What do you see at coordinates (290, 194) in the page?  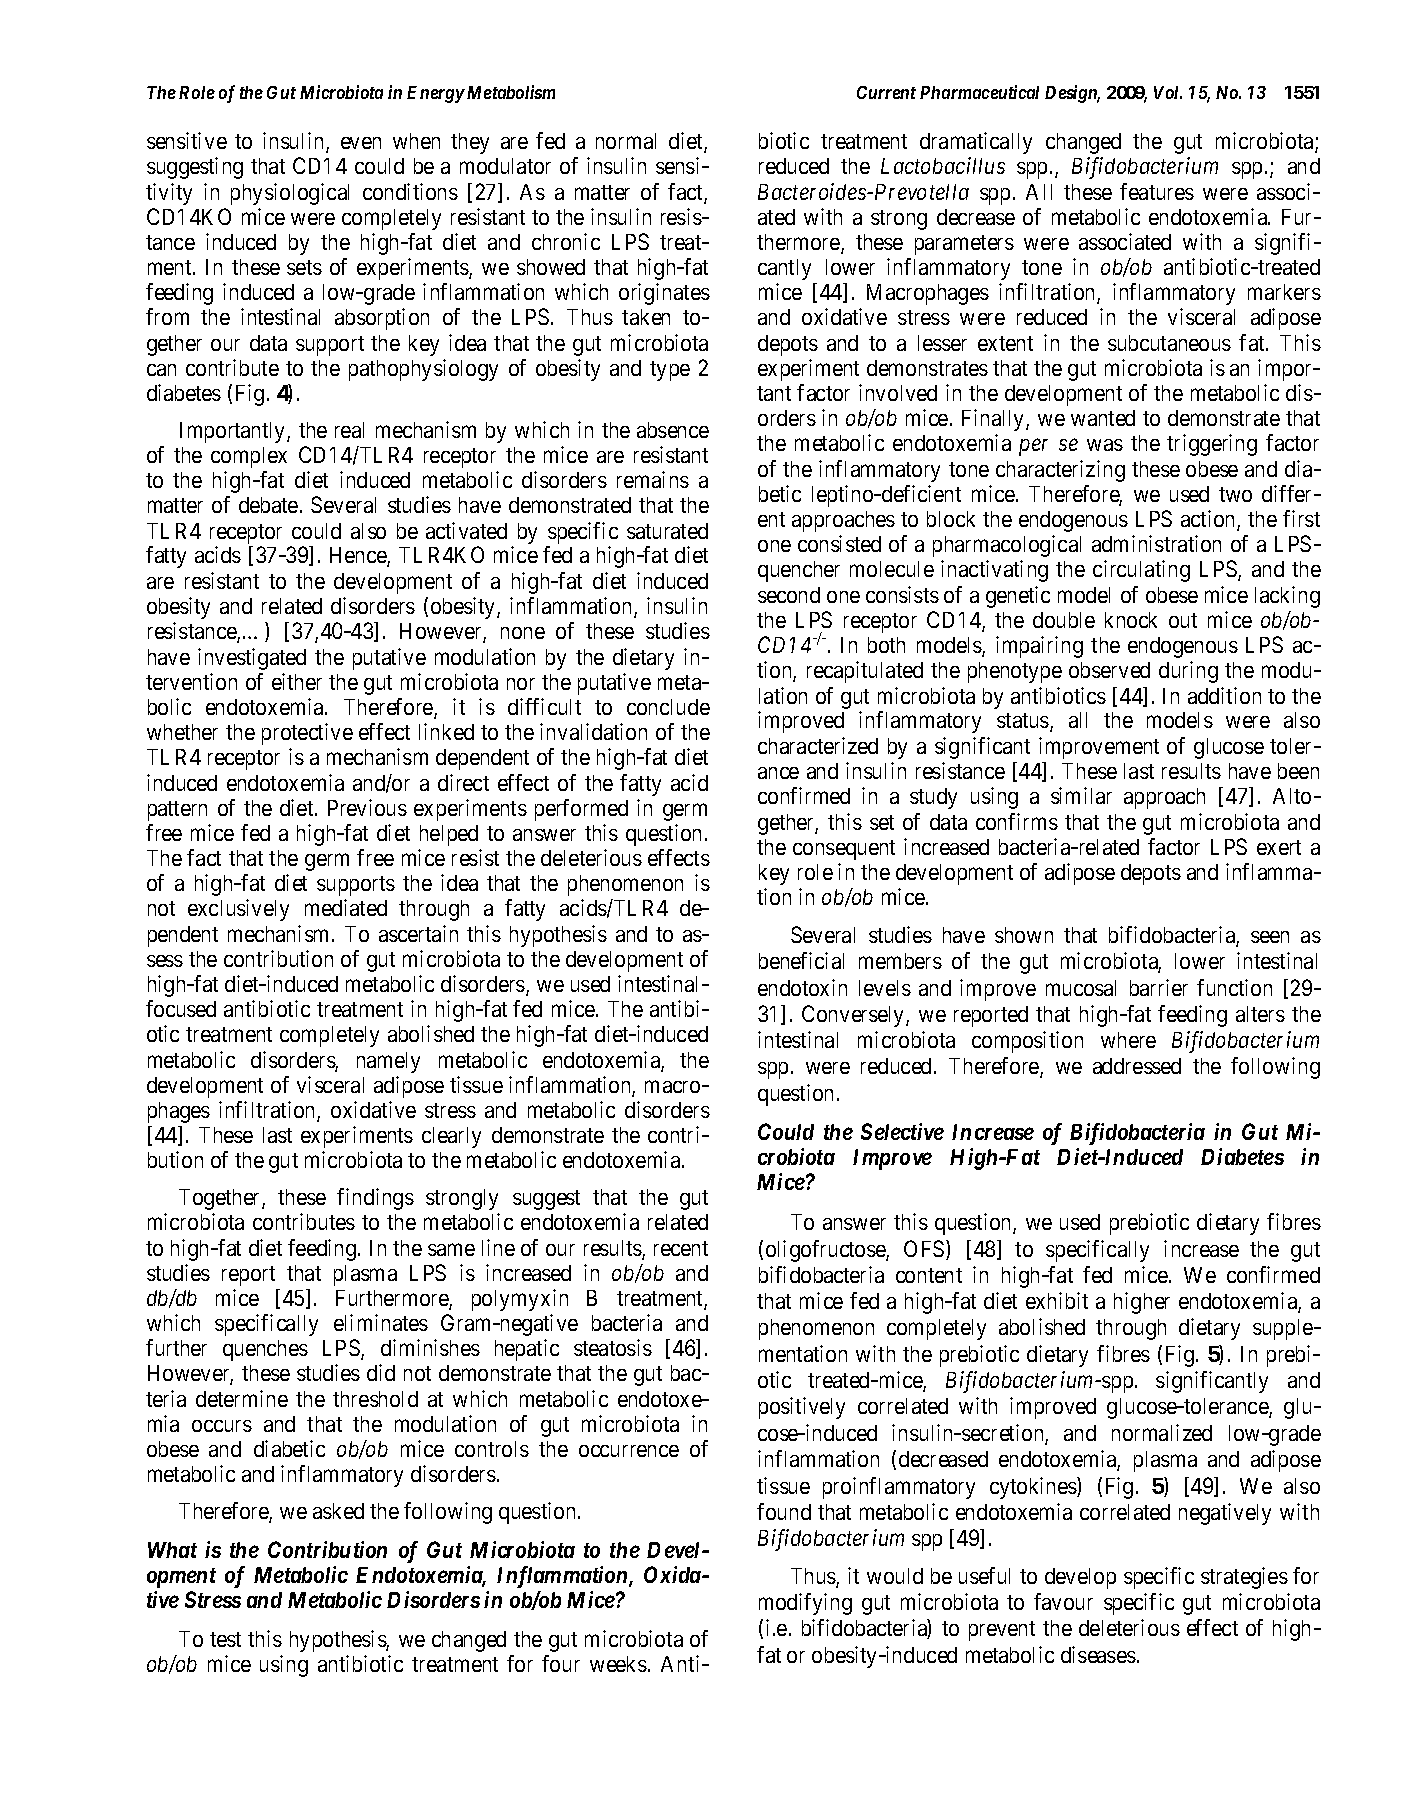 I see `physiological` at bounding box center [290, 194].
